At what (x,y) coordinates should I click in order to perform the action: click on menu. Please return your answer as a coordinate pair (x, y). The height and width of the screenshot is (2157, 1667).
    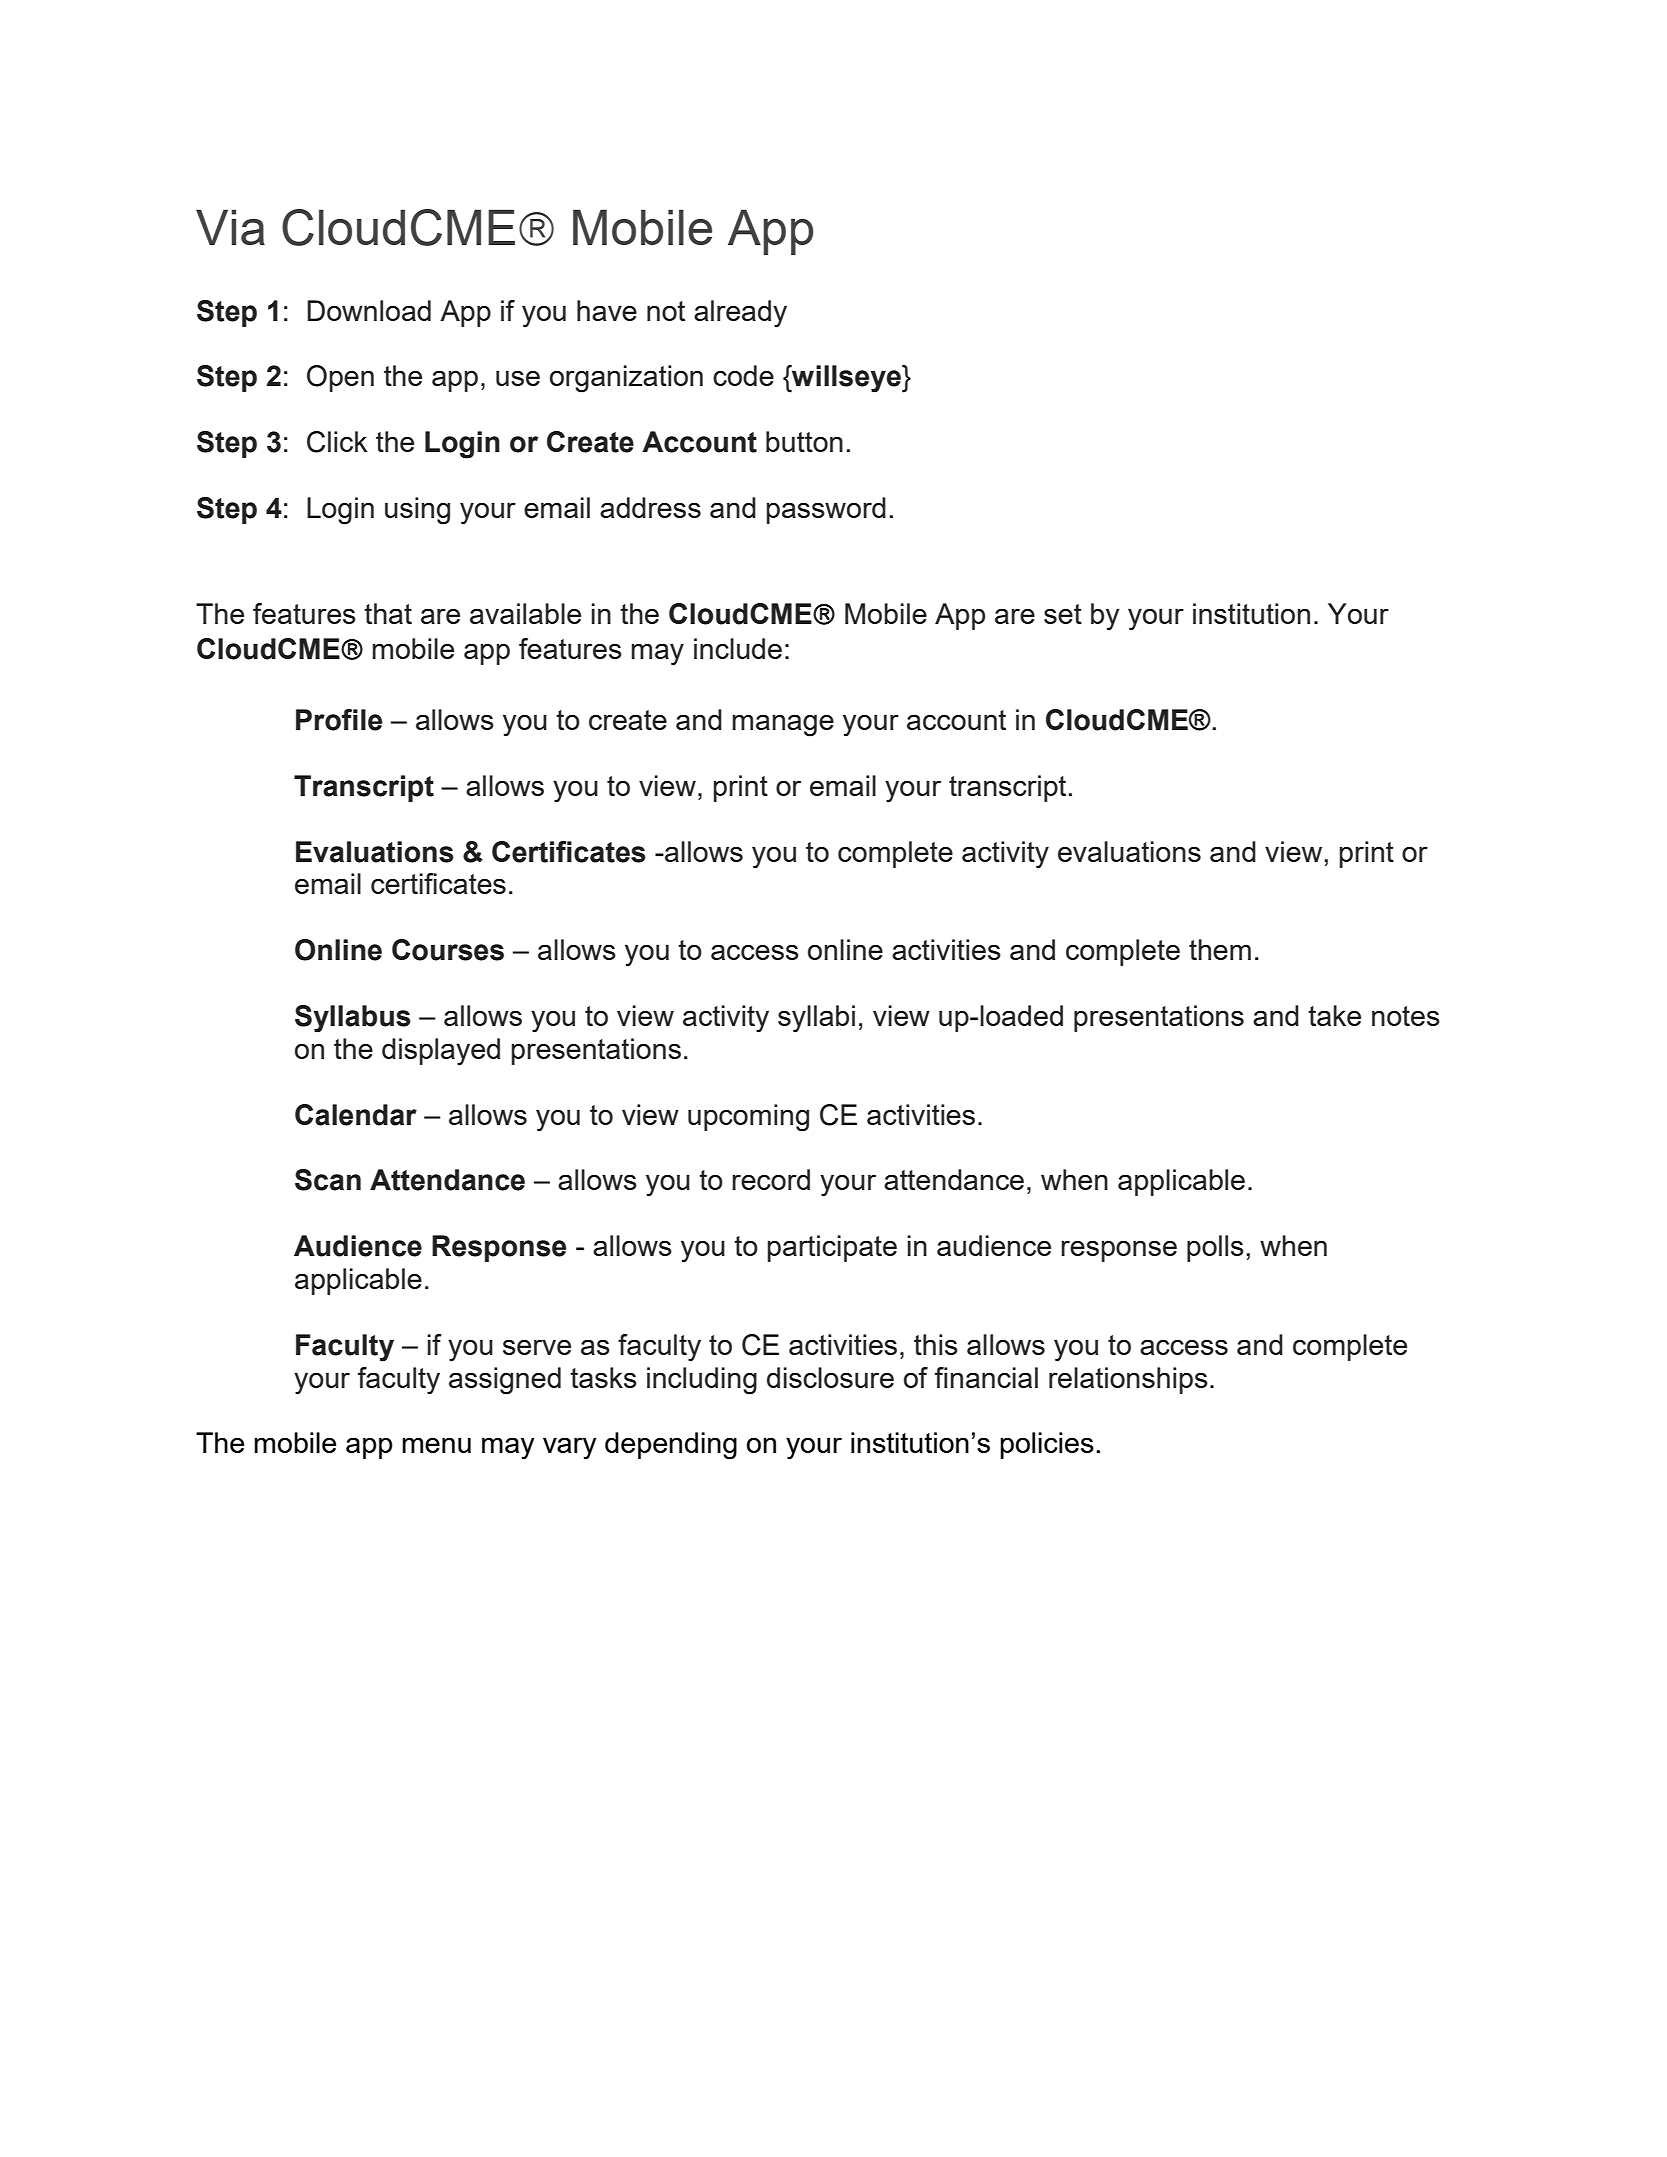
    Looking at the image, I should click on (436, 1445).
